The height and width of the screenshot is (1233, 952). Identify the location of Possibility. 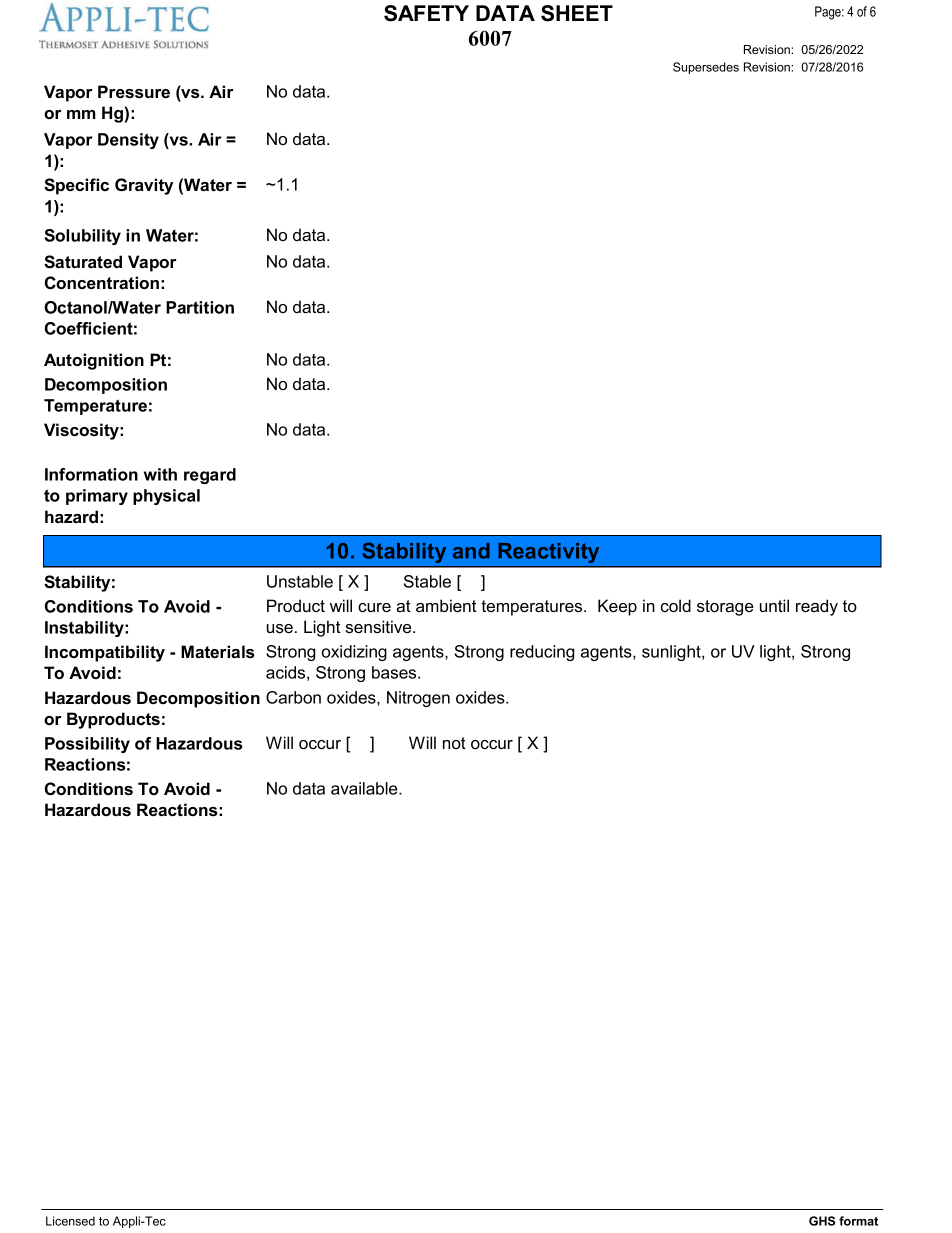
(87, 745).
